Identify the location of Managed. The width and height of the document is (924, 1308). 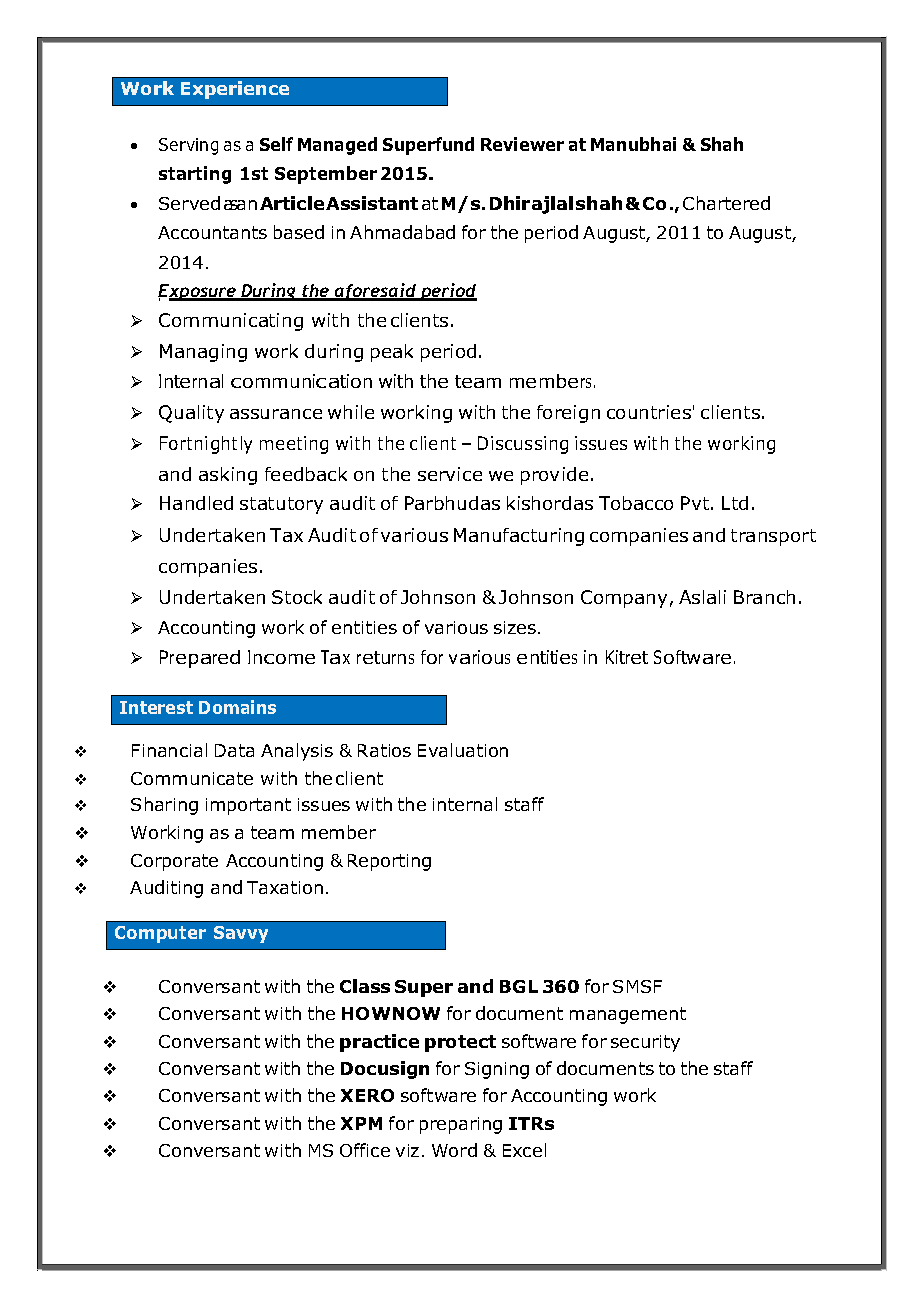
(337, 146).
